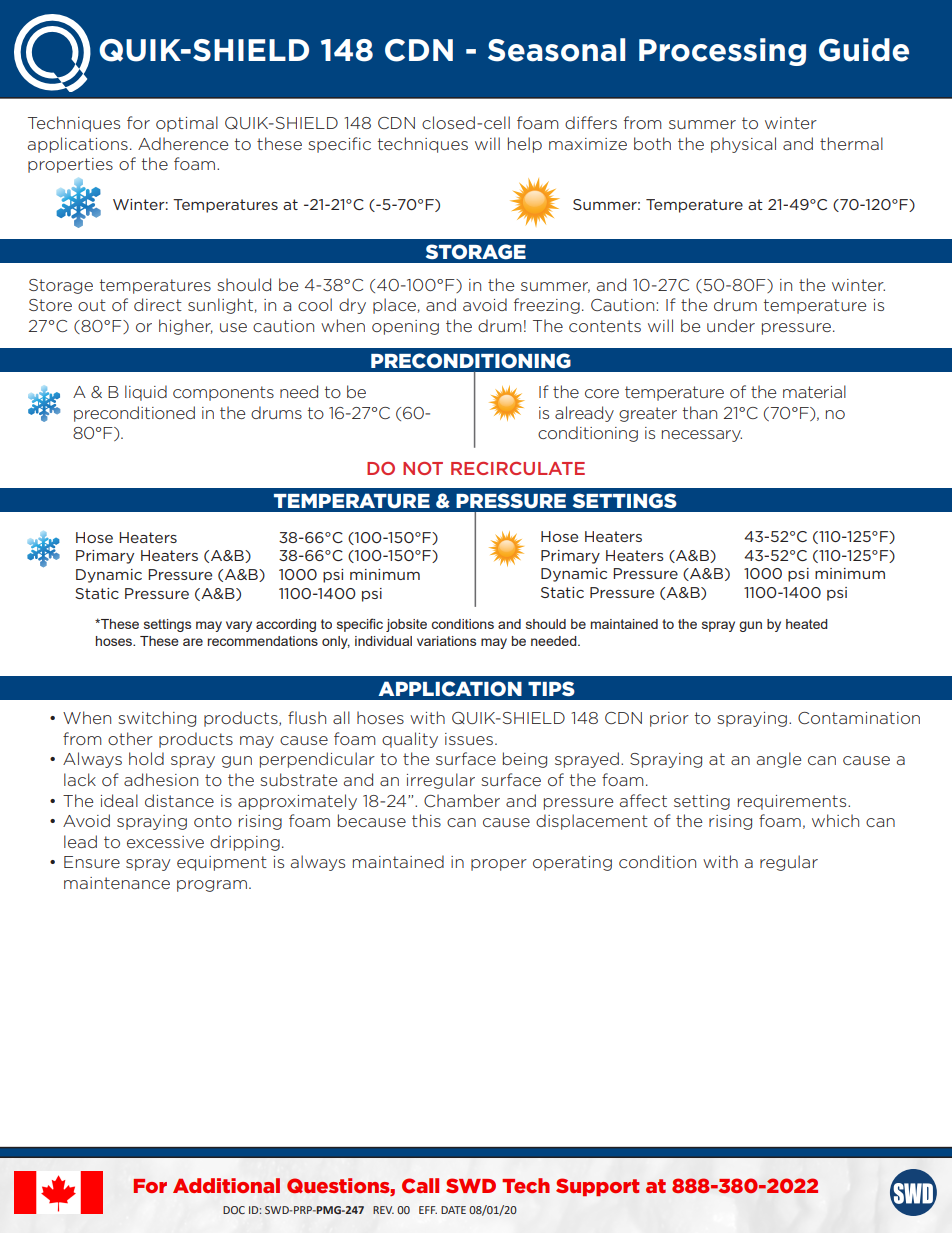 The image size is (952, 1233). I want to click on maintenance, so click(117, 883).
